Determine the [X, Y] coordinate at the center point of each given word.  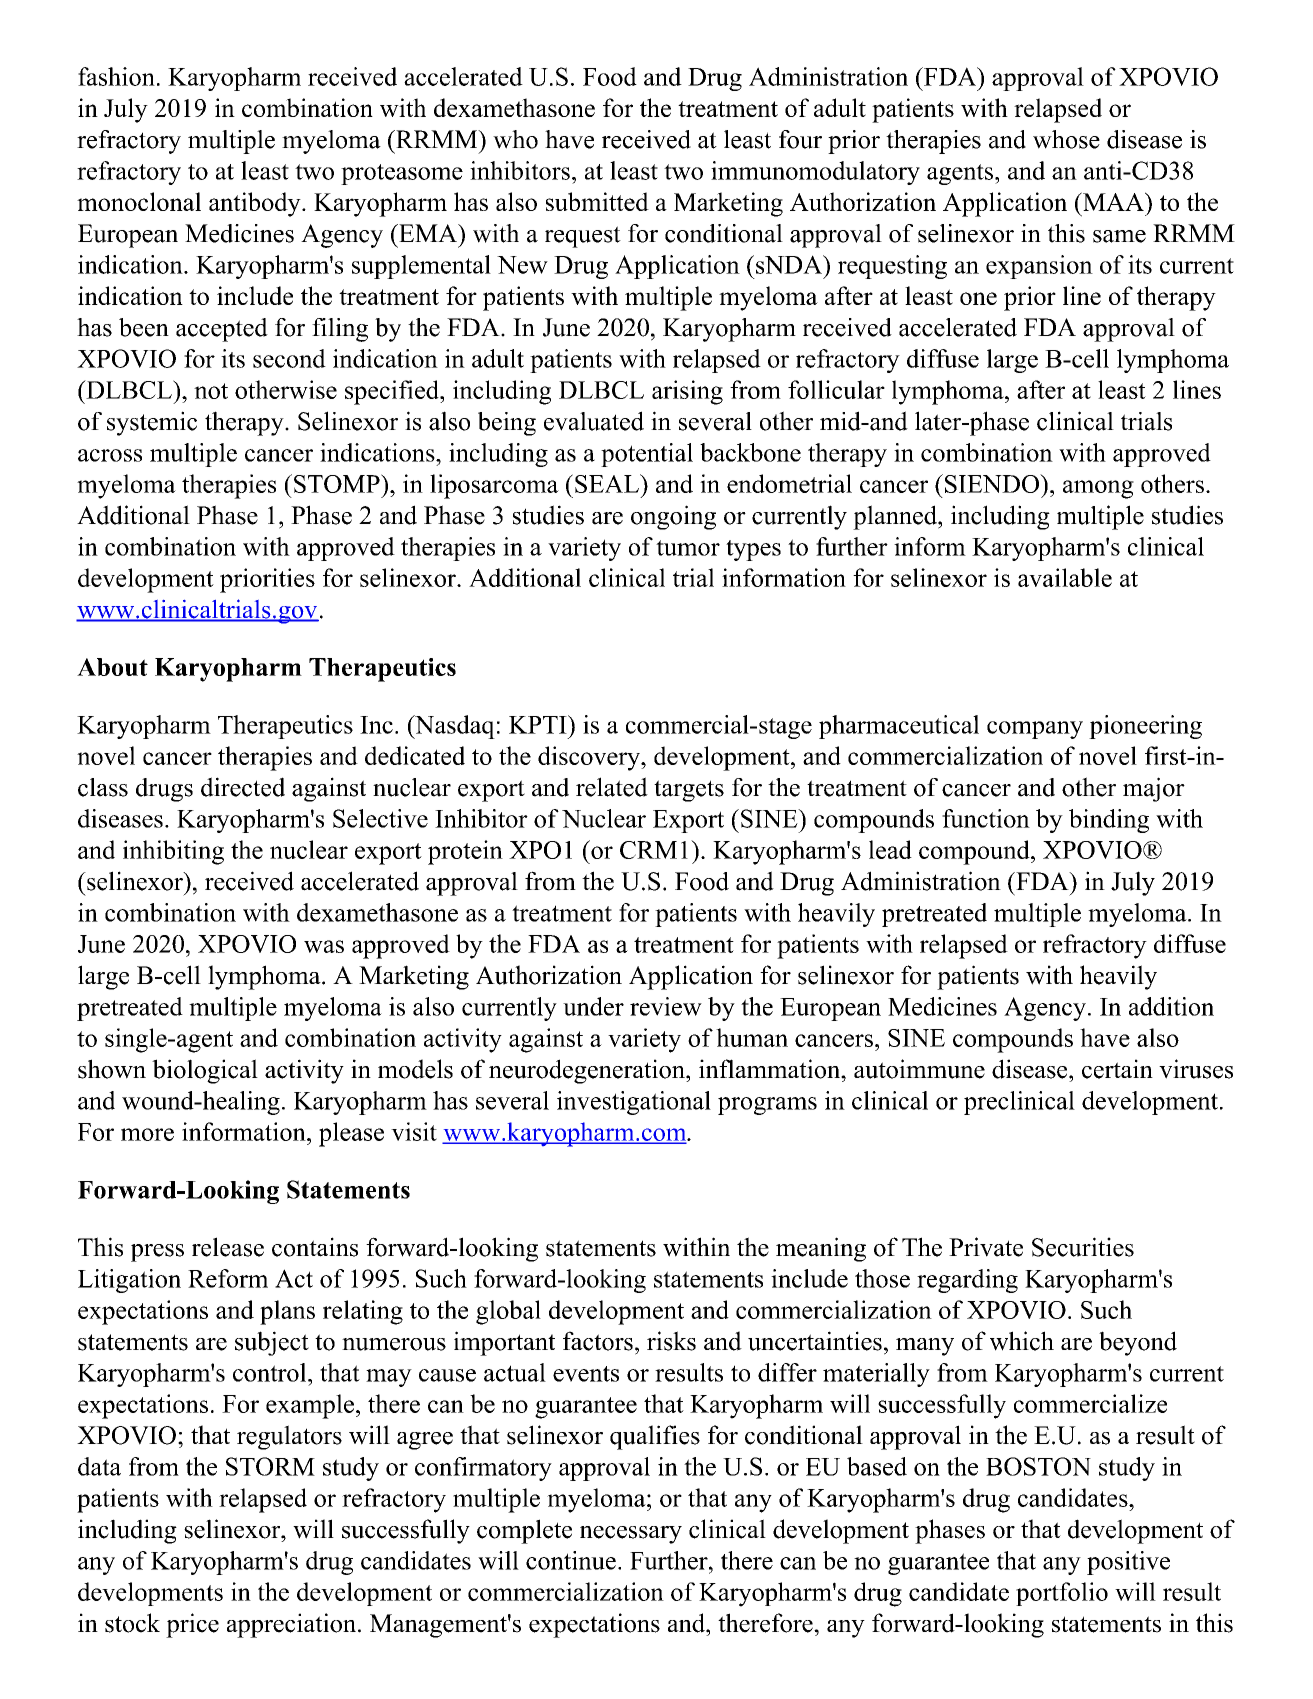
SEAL [608, 483]
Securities [1083, 1247]
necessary [631, 1535]
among [1098, 489]
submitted [597, 201]
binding [1109, 821]
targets [689, 791]
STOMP [338, 483]
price [192, 1625]
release [228, 1247]
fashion [116, 76]
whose [1066, 139]
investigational [634, 1103]
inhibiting [173, 852]
